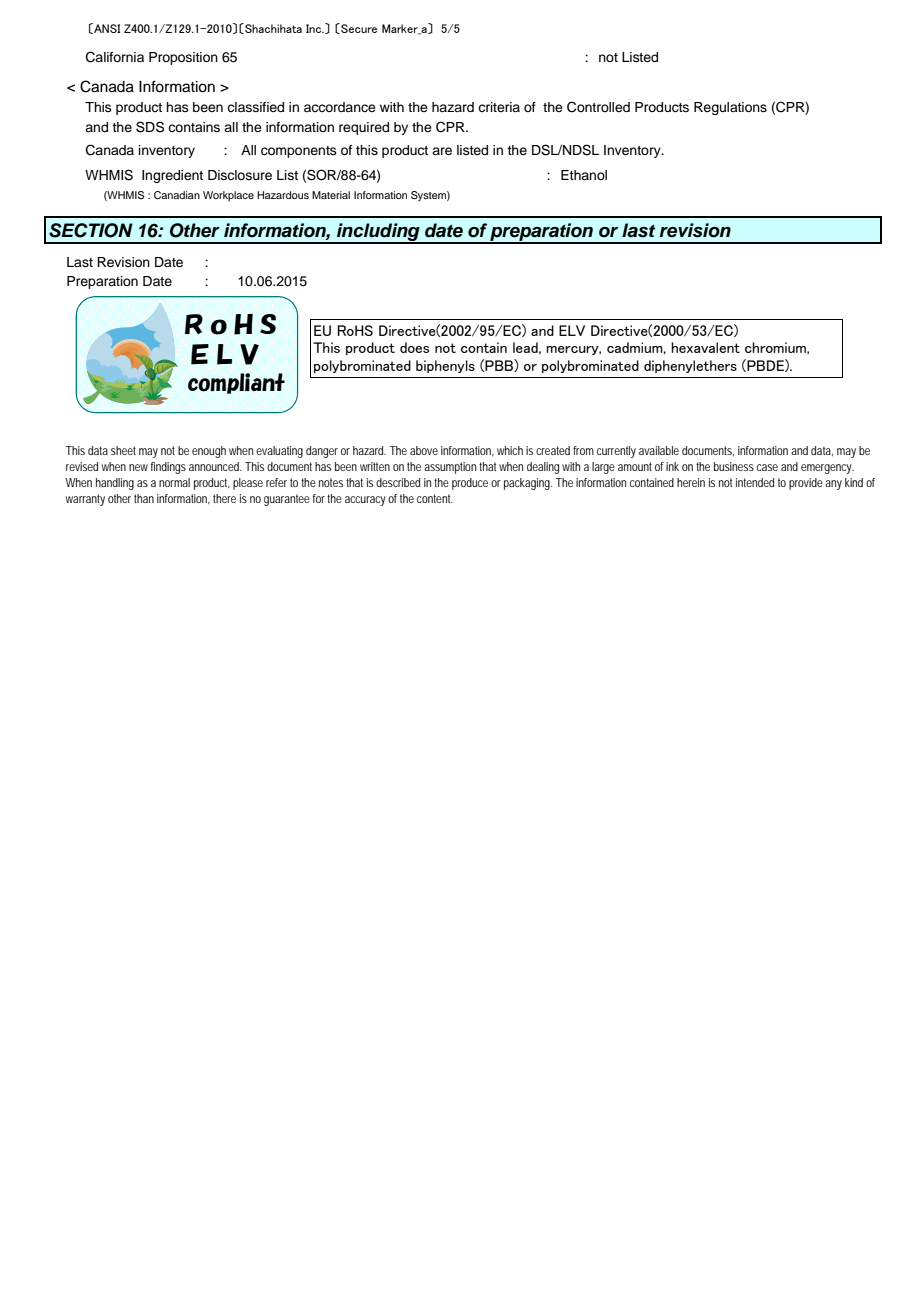  I want to click on SECTION, so click(91, 230).
